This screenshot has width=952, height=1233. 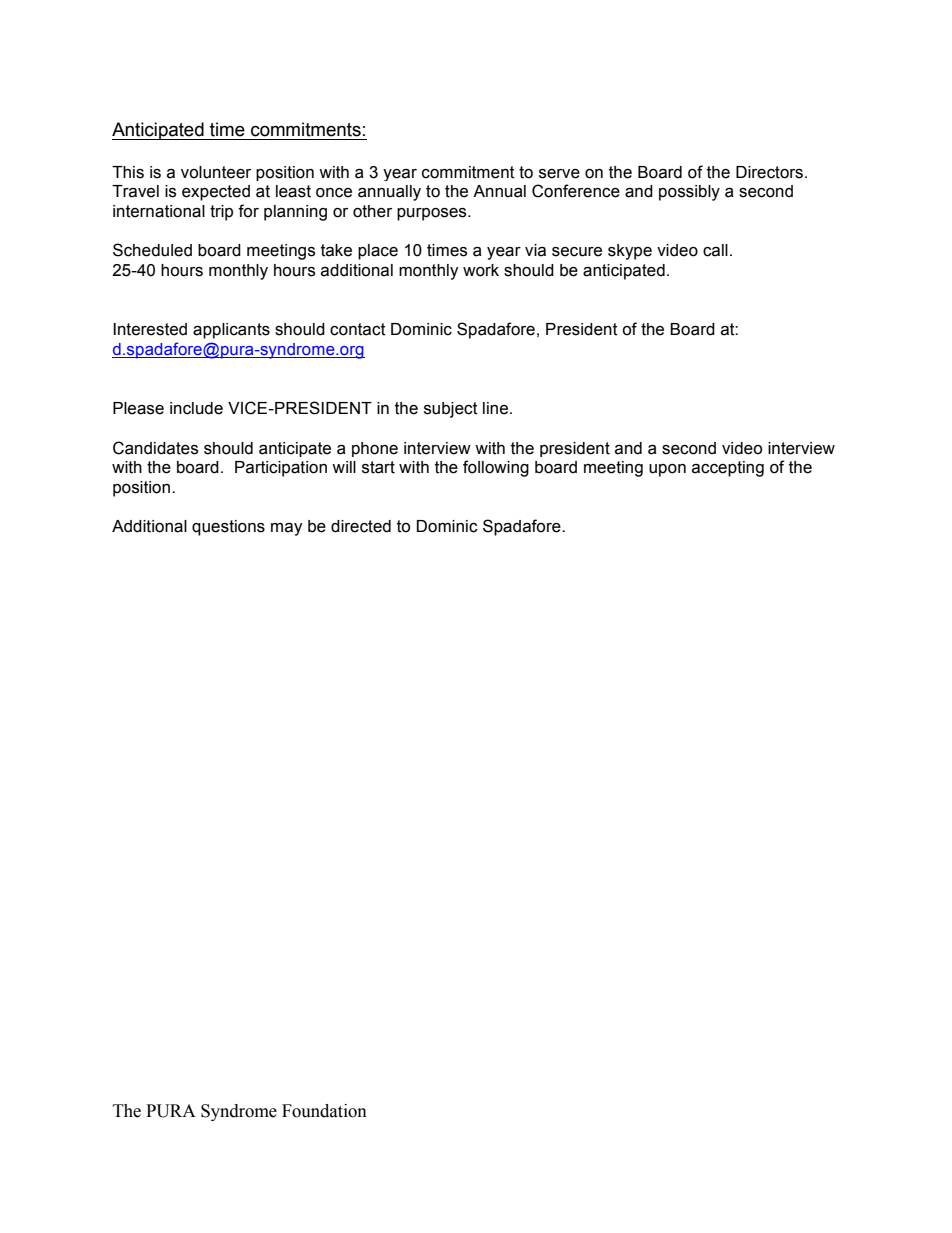 I want to click on Foundation, so click(x=324, y=1111).
